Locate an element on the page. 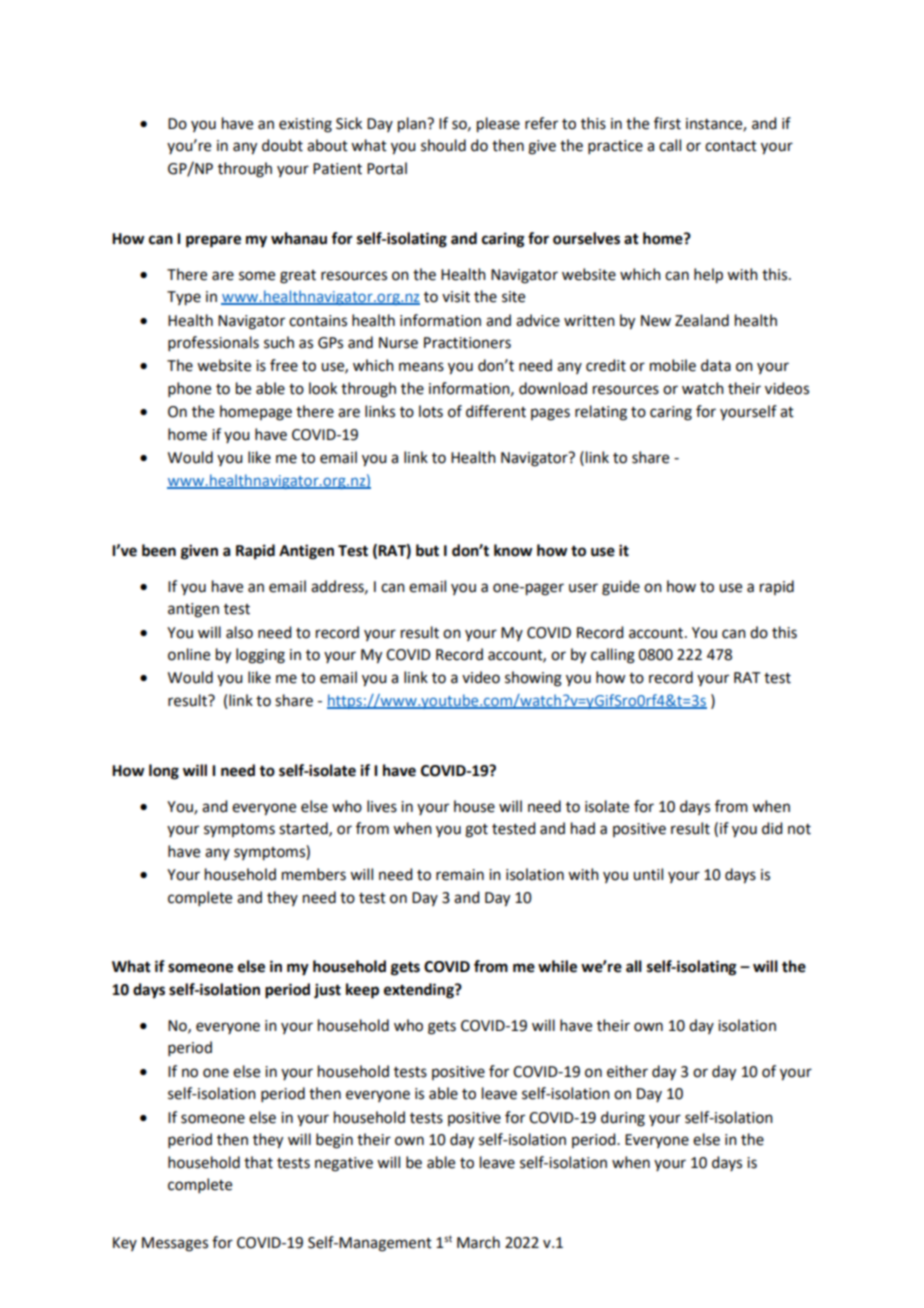 This page has width=924, height=1308. online is located at coordinates (189, 654).
